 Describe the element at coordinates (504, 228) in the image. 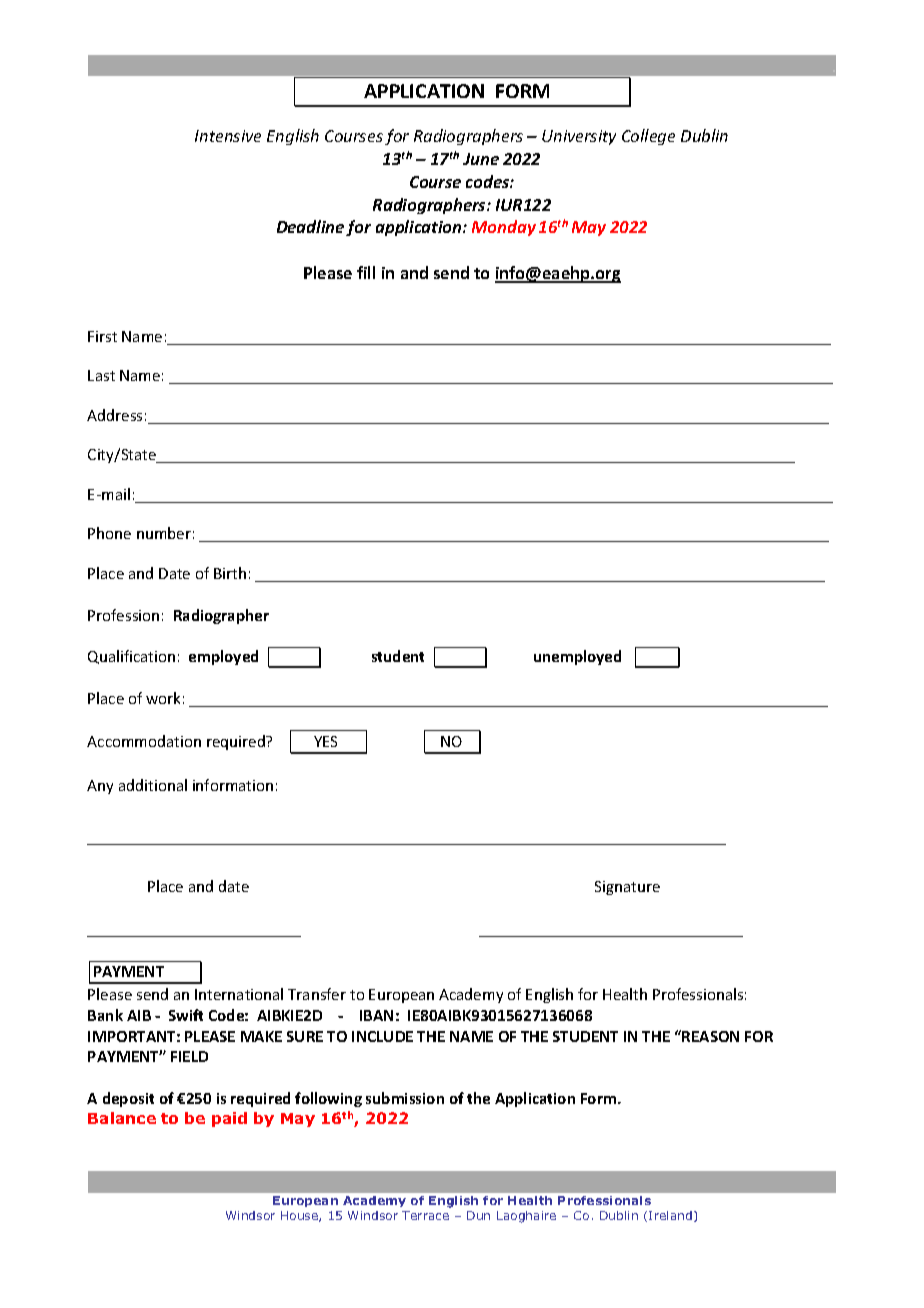

I see `Monday` at that location.
